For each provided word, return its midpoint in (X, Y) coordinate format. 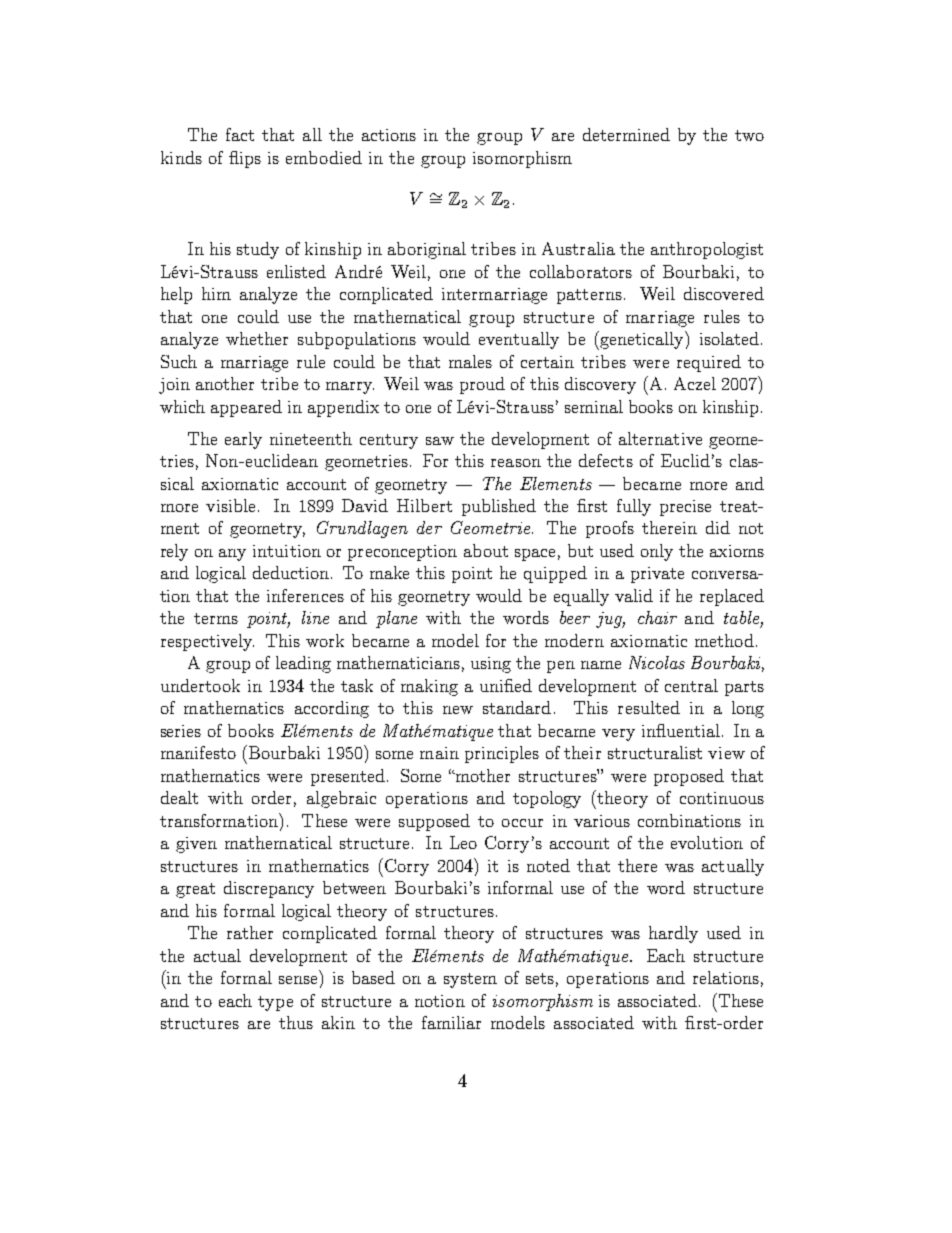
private (657, 575)
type (275, 1003)
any (232, 555)
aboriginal (427, 250)
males (470, 361)
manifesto (198, 752)
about (486, 550)
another (225, 383)
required (709, 363)
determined (626, 134)
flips (245, 159)
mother (481, 775)
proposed (689, 777)
